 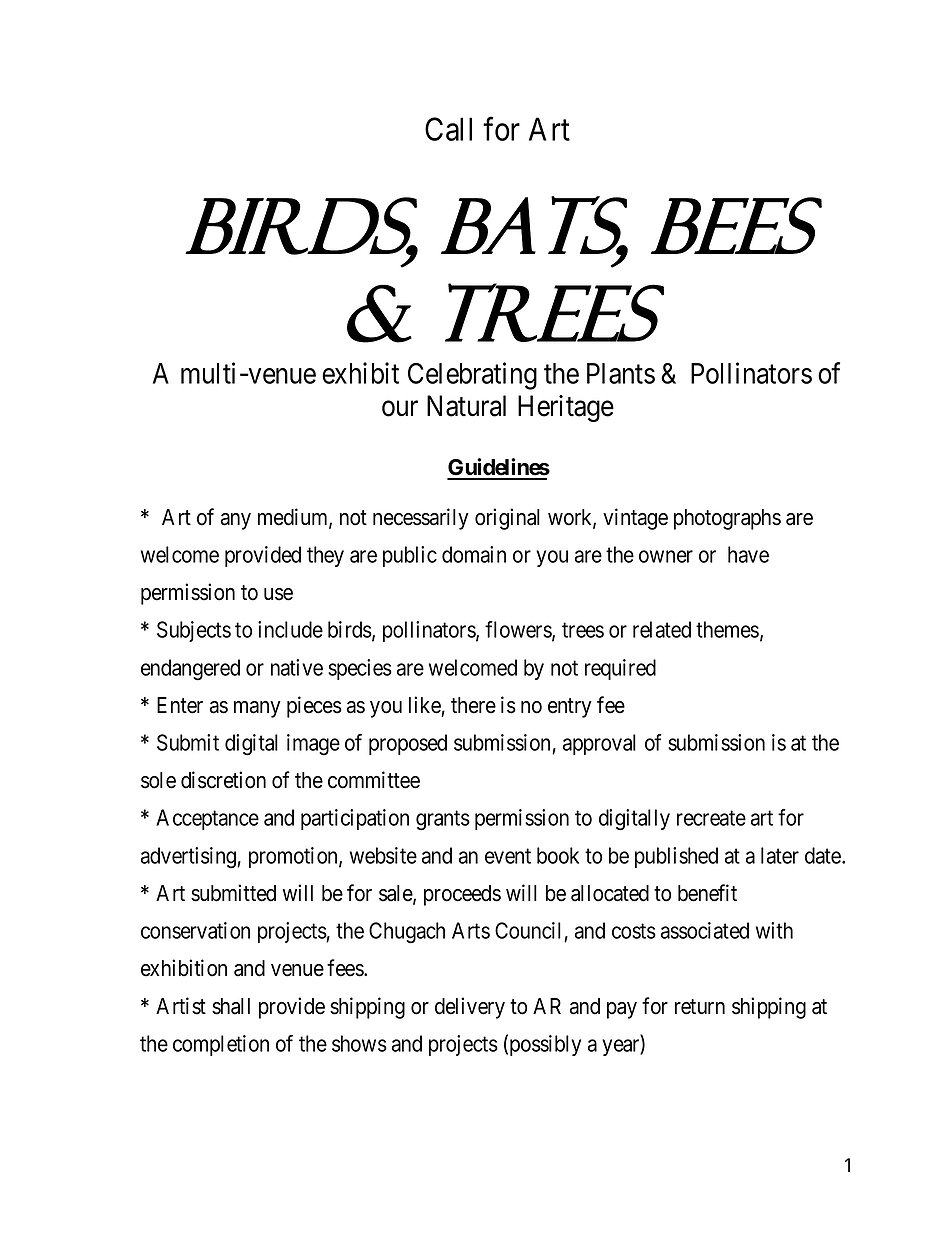 What do you see at coordinates (566, 408) in the screenshot?
I see `Heritage` at bounding box center [566, 408].
